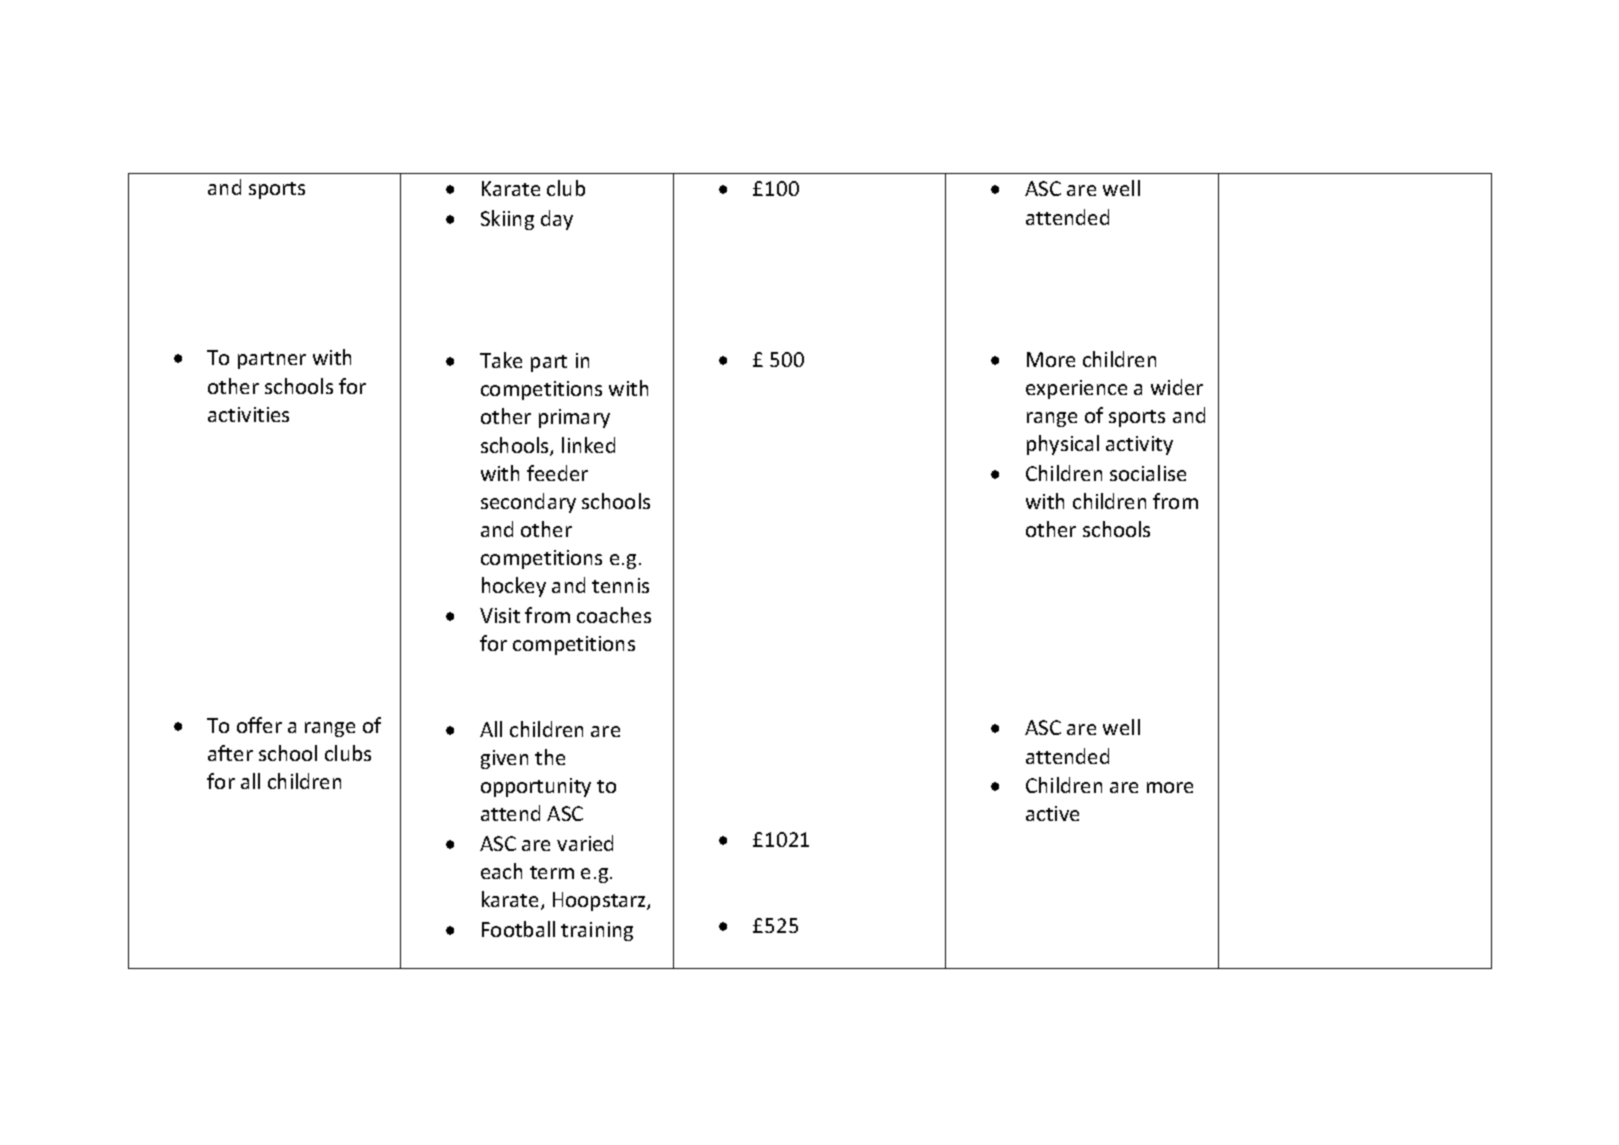 This screenshot has width=1619, height=1145. I want to click on active, so click(1052, 813).
